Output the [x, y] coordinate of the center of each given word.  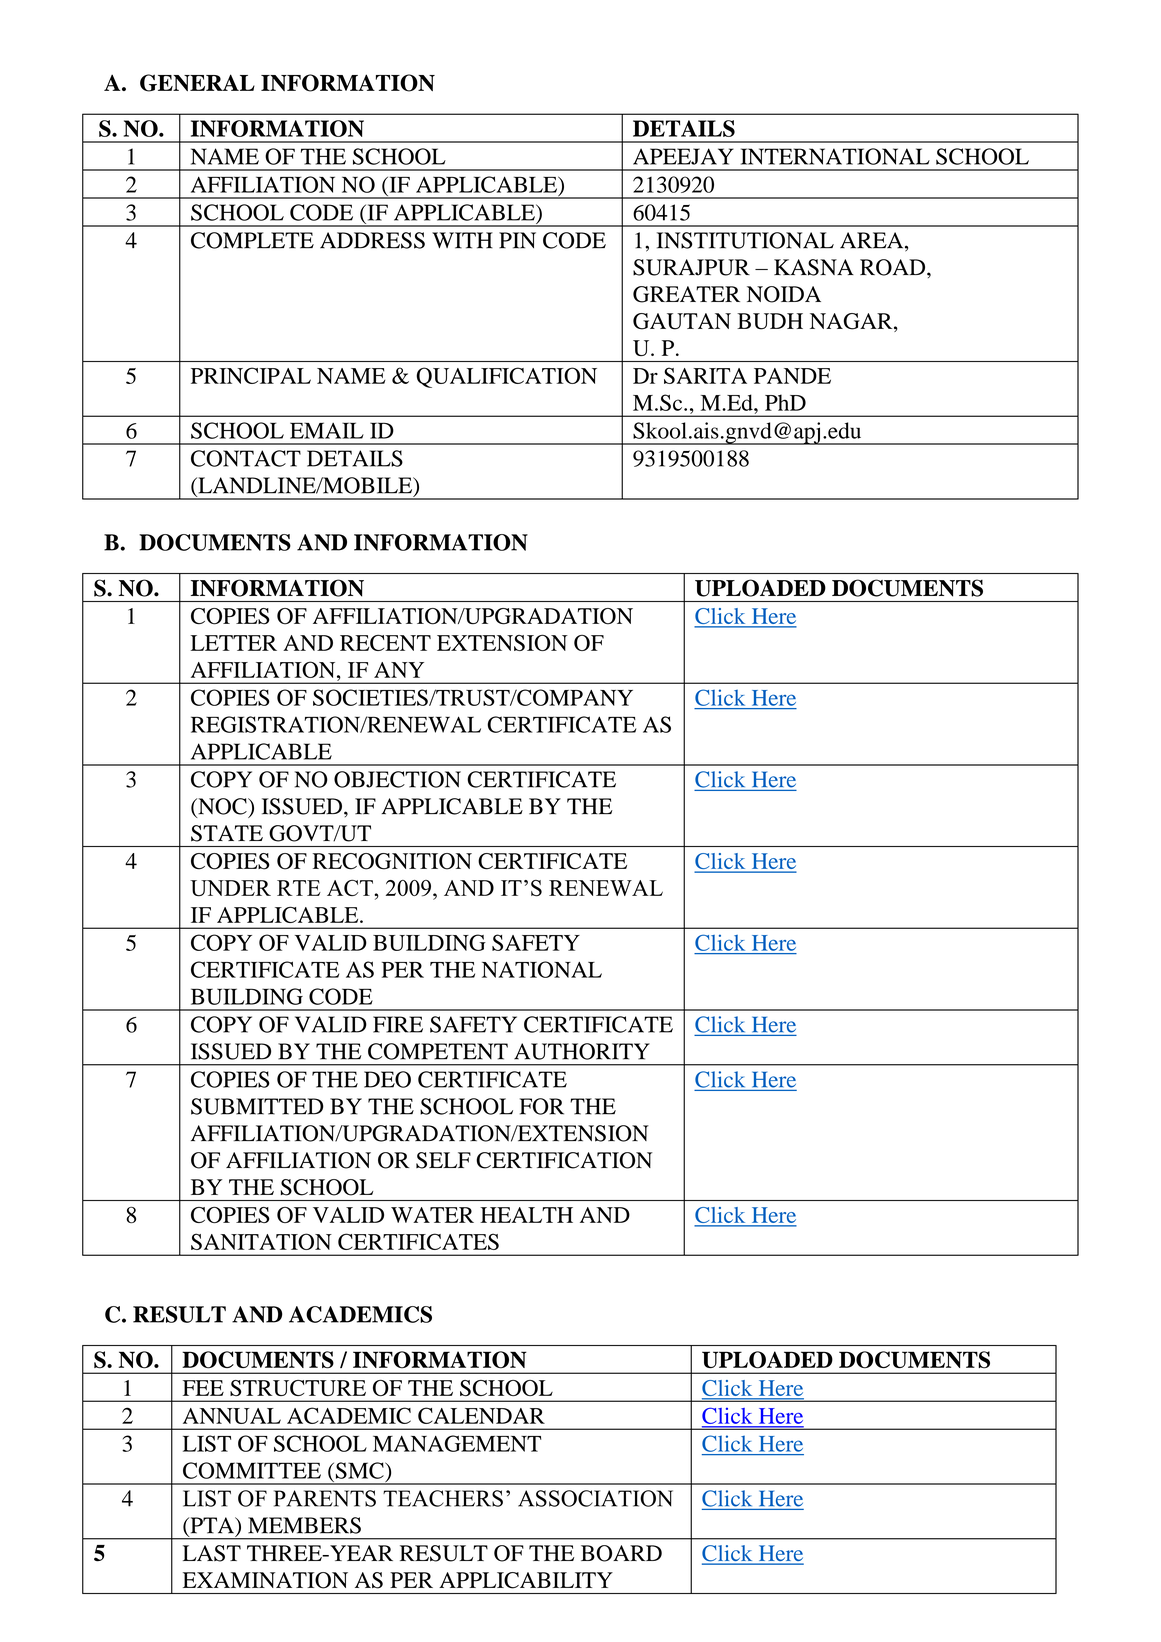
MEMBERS [304, 1525]
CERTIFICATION [564, 1160]
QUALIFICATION [506, 377]
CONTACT [246, 458]
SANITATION [261, 1241]
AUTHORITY [582, 1051]
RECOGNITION [392, 861]
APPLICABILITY [526, 1580]
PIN [517, 240]
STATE [227, 833]
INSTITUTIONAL [745, 240]
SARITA [705, 375]
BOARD [621, 1553]
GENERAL [197, 83]
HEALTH [526, 1215]
